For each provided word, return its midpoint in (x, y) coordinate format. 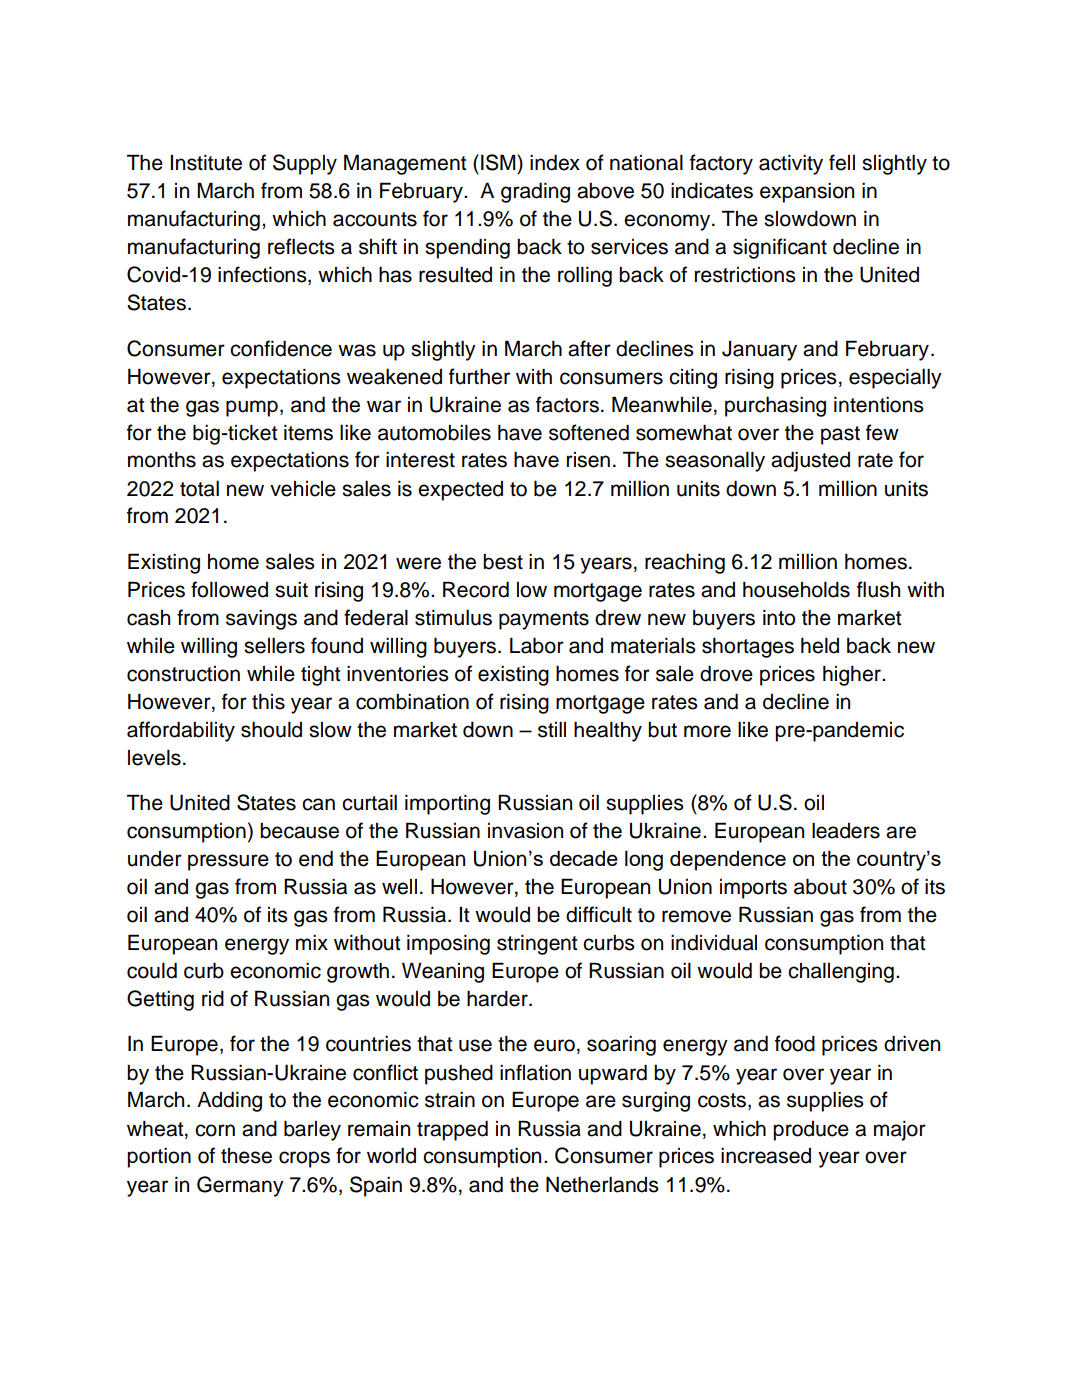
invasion (525, 831)
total (199, 489)
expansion (807, 193)
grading (535, 192)
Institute (206, 163)
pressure (228, 862)
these (246, 1156)
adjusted (810, 461)
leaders (846, 831)
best (503, 562)
